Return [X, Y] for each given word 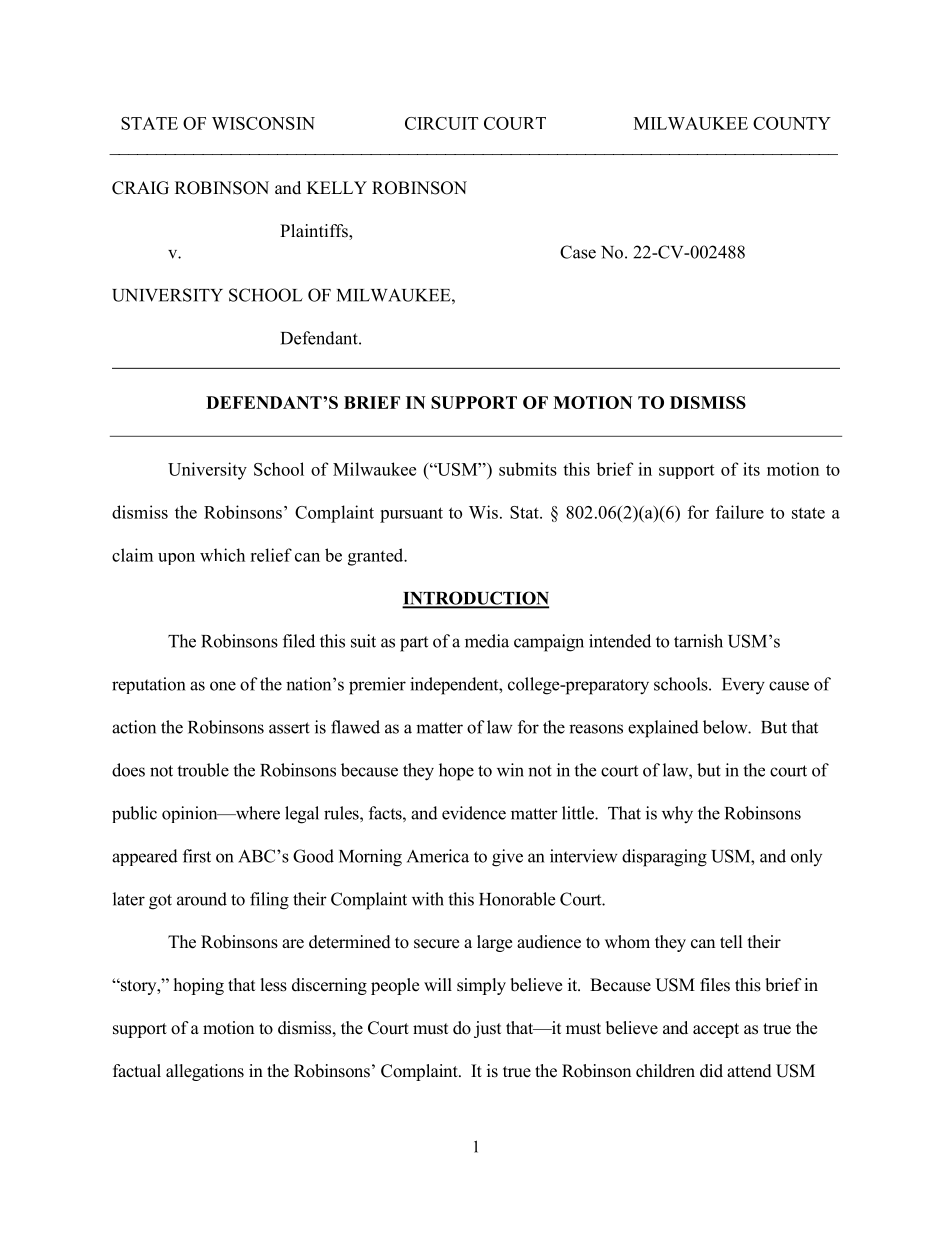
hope [456, 772]
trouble [203, 770]
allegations [205, 1072]
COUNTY [792, 123]
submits [528, 469]
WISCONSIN [263, 123]
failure [740, 512]
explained [663, 729]
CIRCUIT [441, 123]
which [222, 555]
